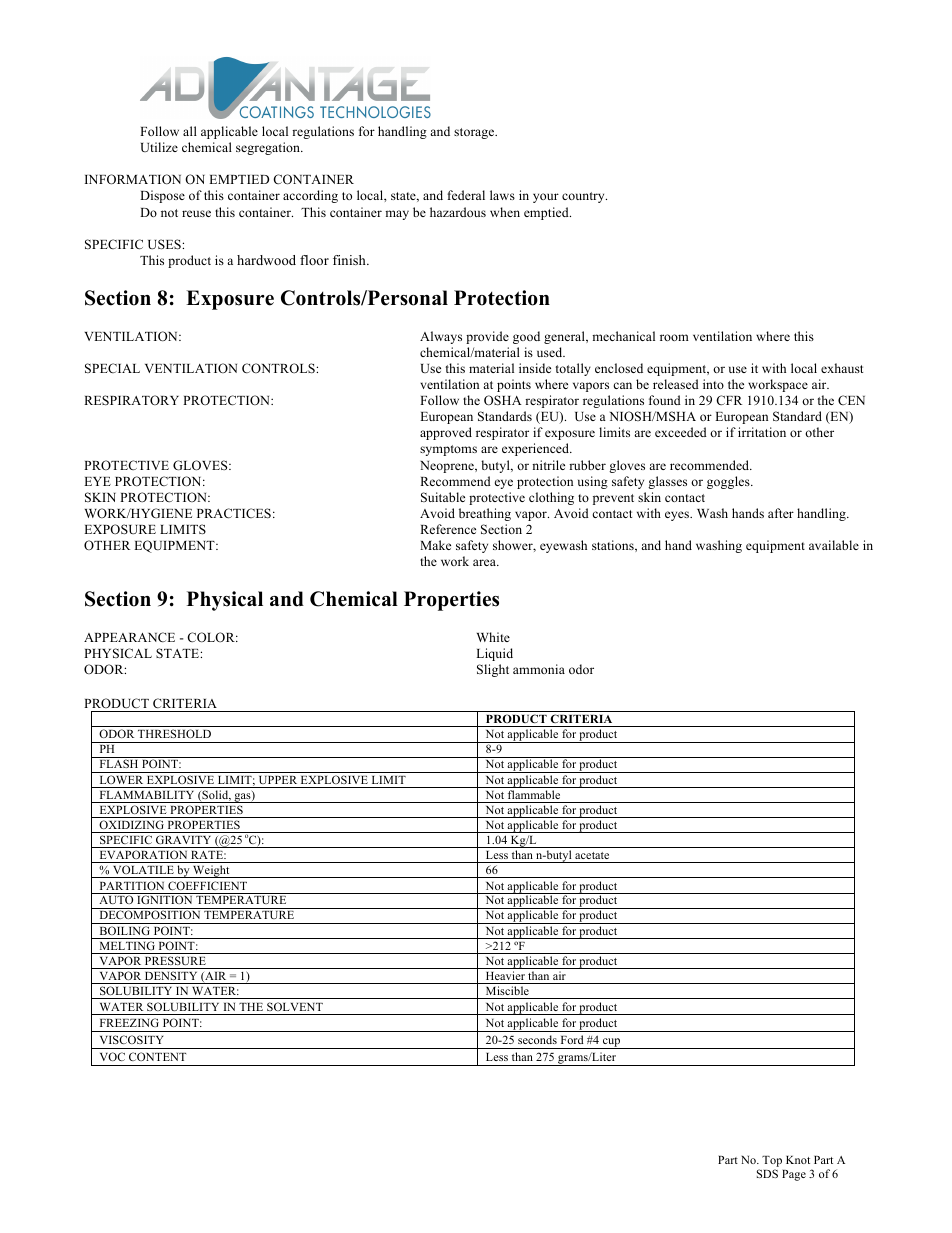  Describe the element at coordinates (539, 669) in the screenshot. I see `ammonia` at that location.
